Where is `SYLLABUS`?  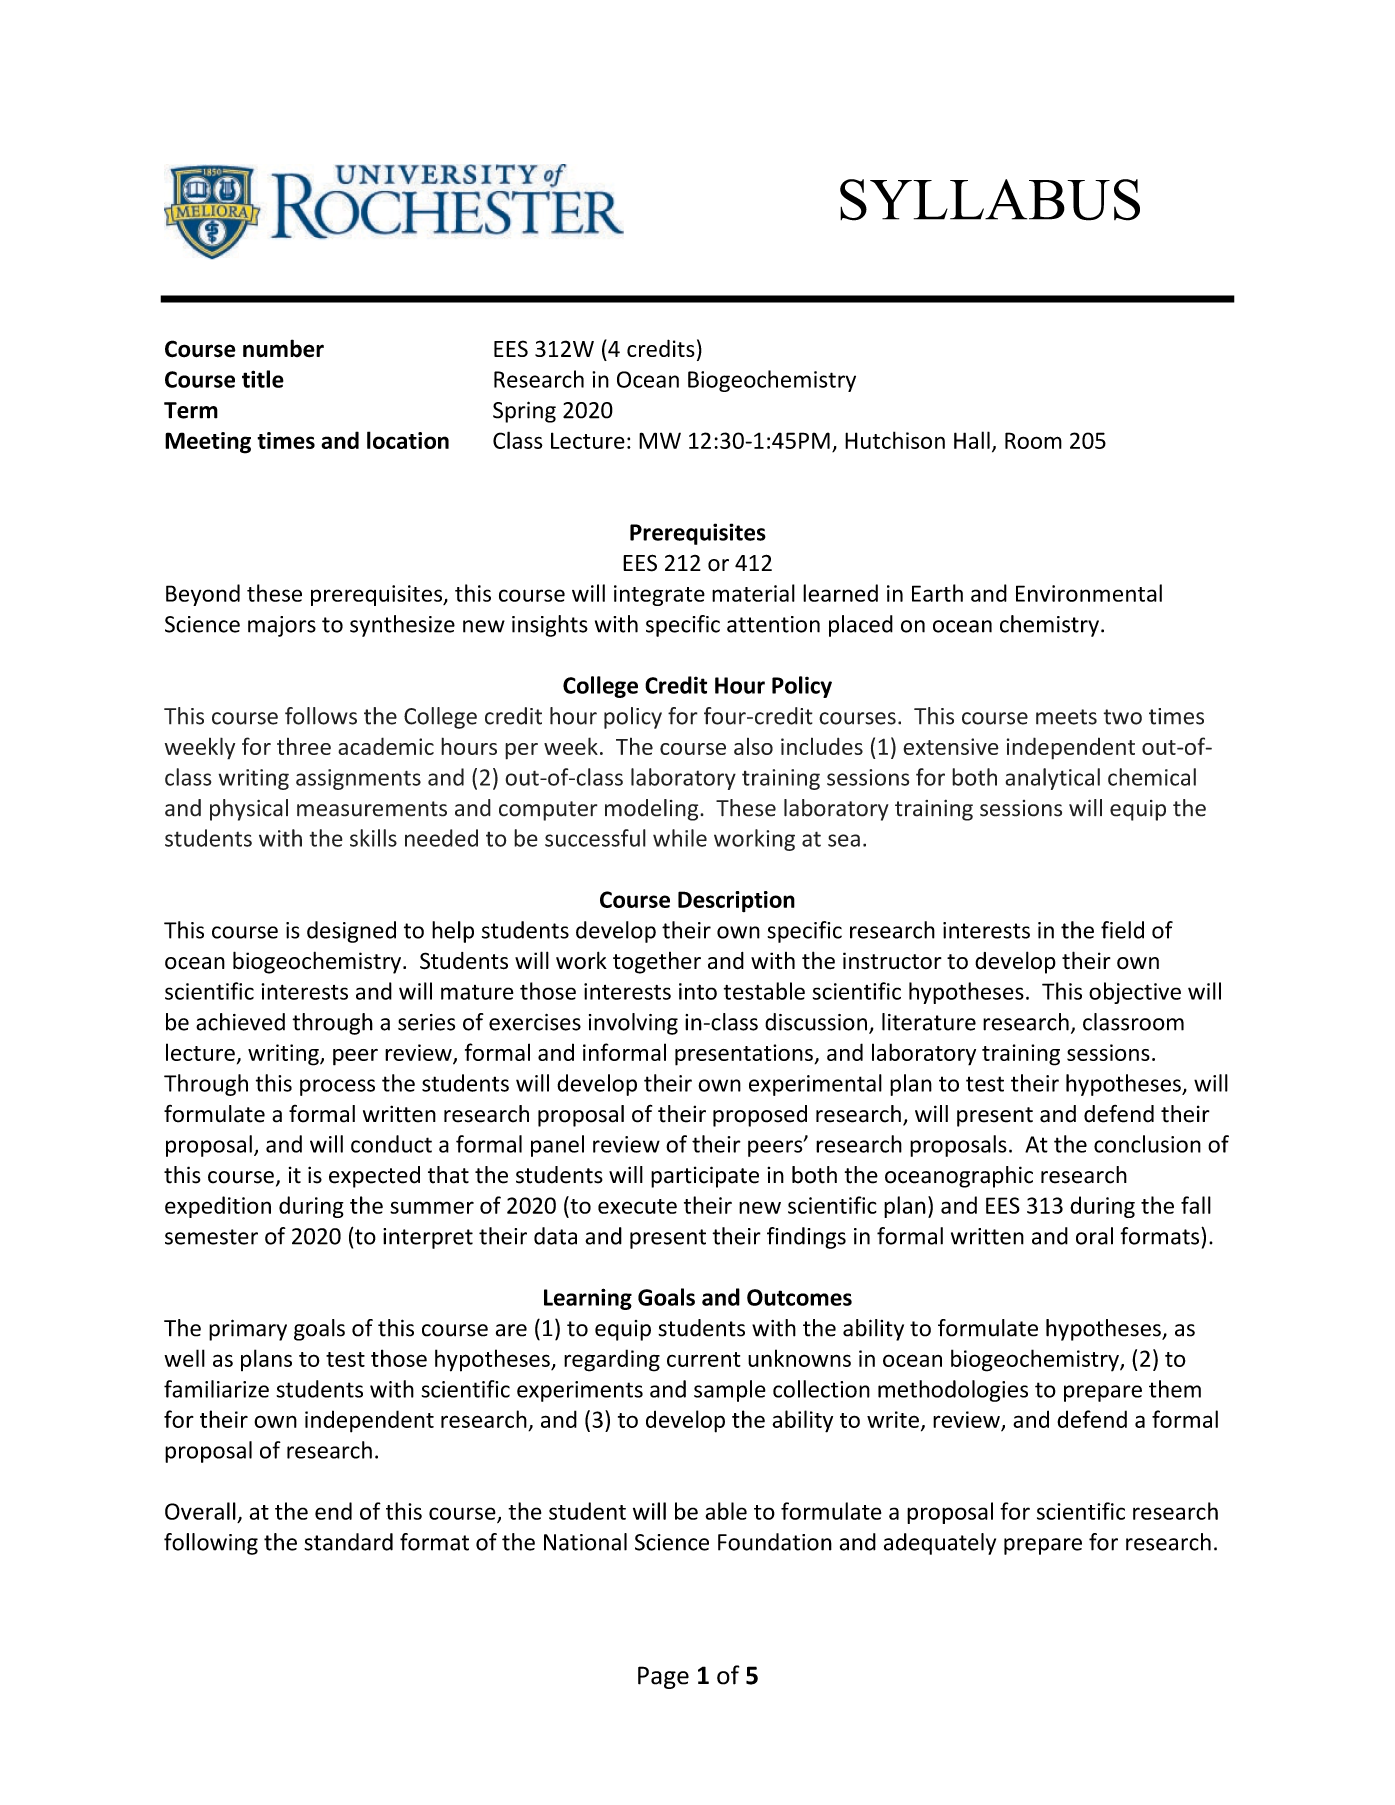
SYLLABUS is located at coordinates (990, 200).
